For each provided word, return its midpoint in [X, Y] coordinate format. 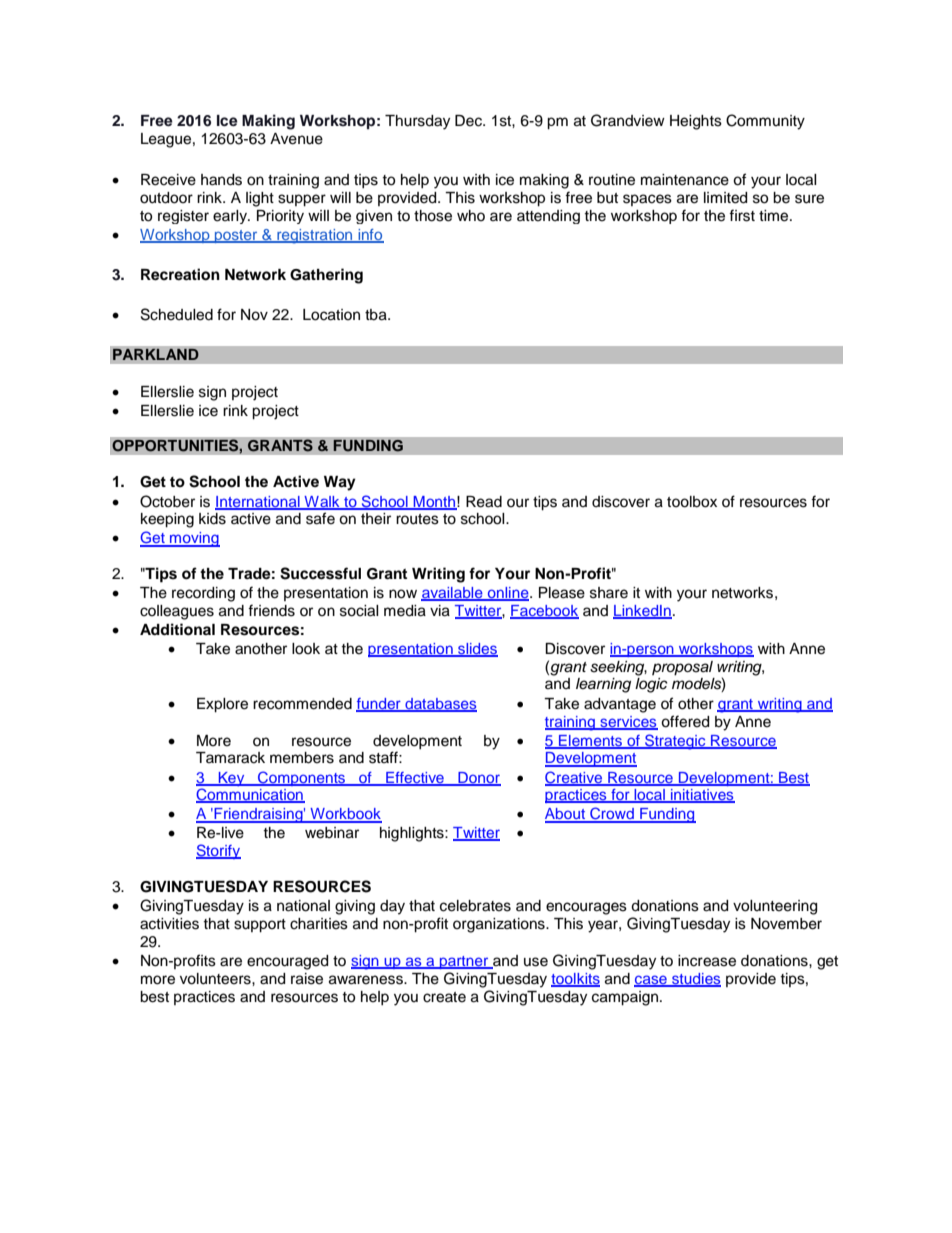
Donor [478, 778]
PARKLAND [156, 354]
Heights [696, 122]
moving [194, 539]
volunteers [216, 979]
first [742, 215]
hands [221, 180]
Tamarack [230, 758]
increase [707, 961]
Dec [469, 121]
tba [377, 315]
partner [464, 962]
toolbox [692, 502]
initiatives [702, 796]
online [508, 594]
